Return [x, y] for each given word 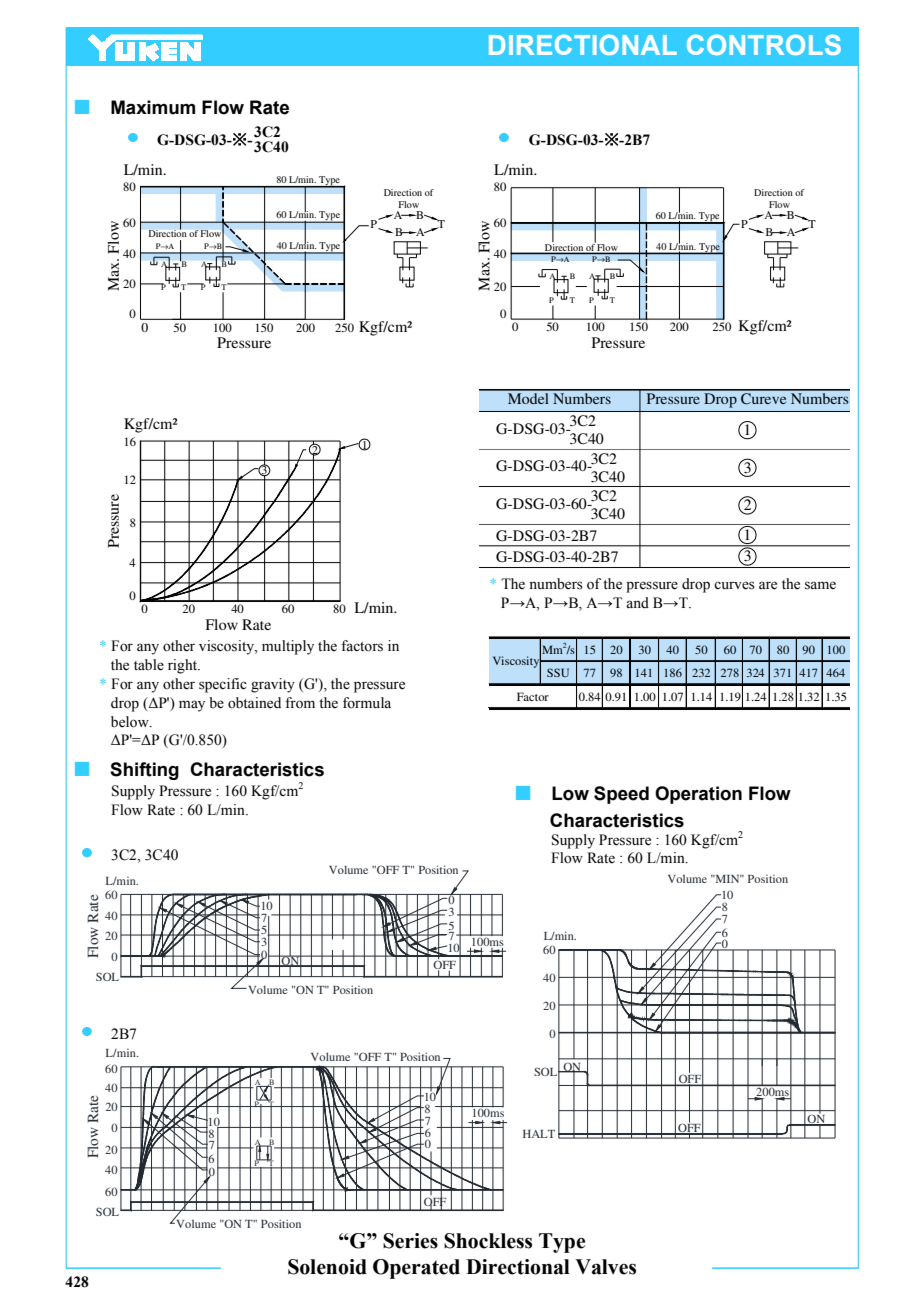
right [184, 666]
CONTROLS [764, 45]
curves [734, 585]
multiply [288, 647]
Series [410, 1241]
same [820, 585]
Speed [621, 795]
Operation [698, 795]
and [637, 602]
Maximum [153, 107]
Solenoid [327, 1267]
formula [367, 703]
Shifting [144, 771]
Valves [605, 1267]
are [768, 585]
